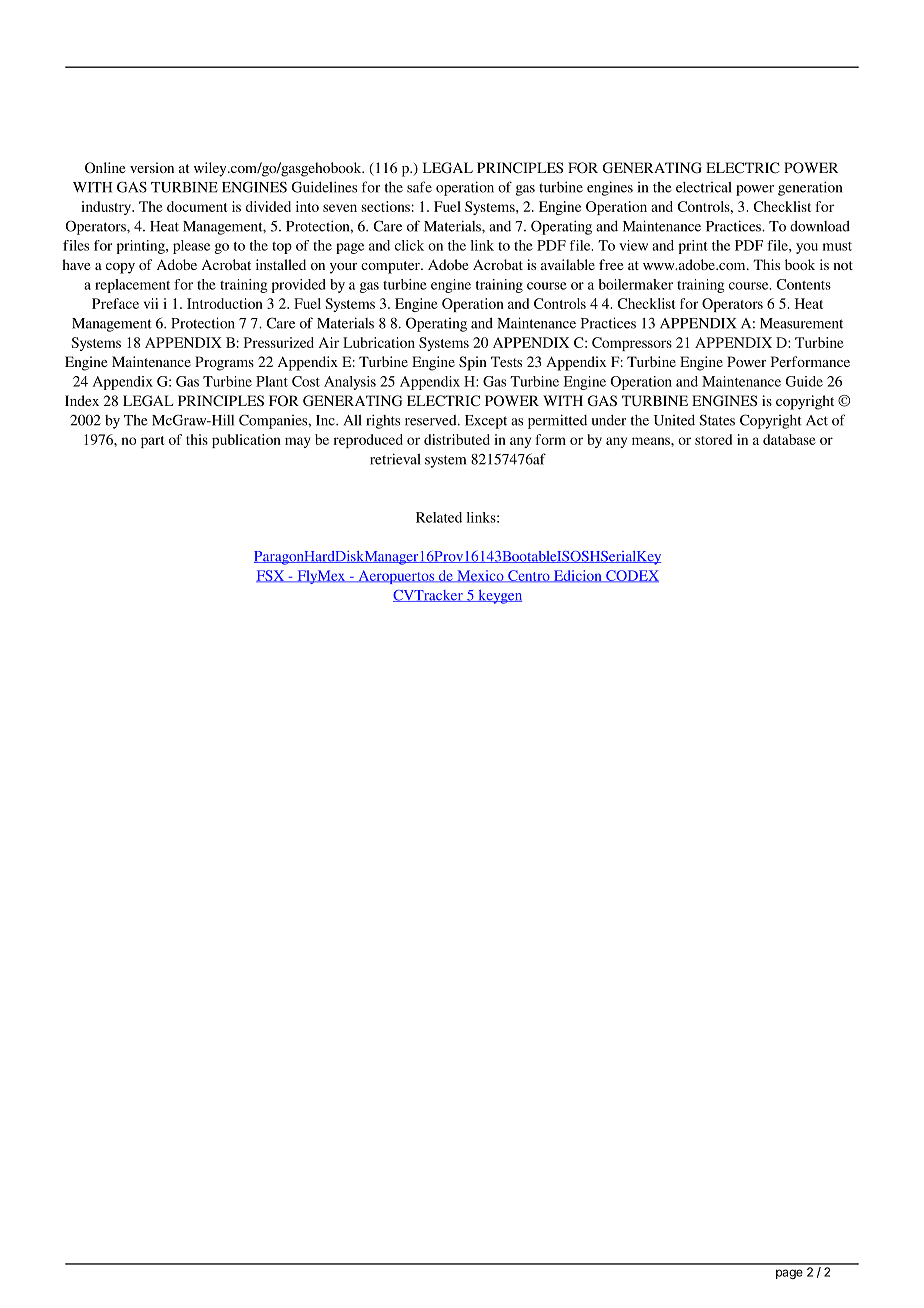 Image resolution: width=924 pixels, height=1308 pixels. I want to click on States, so click(717, 420).
